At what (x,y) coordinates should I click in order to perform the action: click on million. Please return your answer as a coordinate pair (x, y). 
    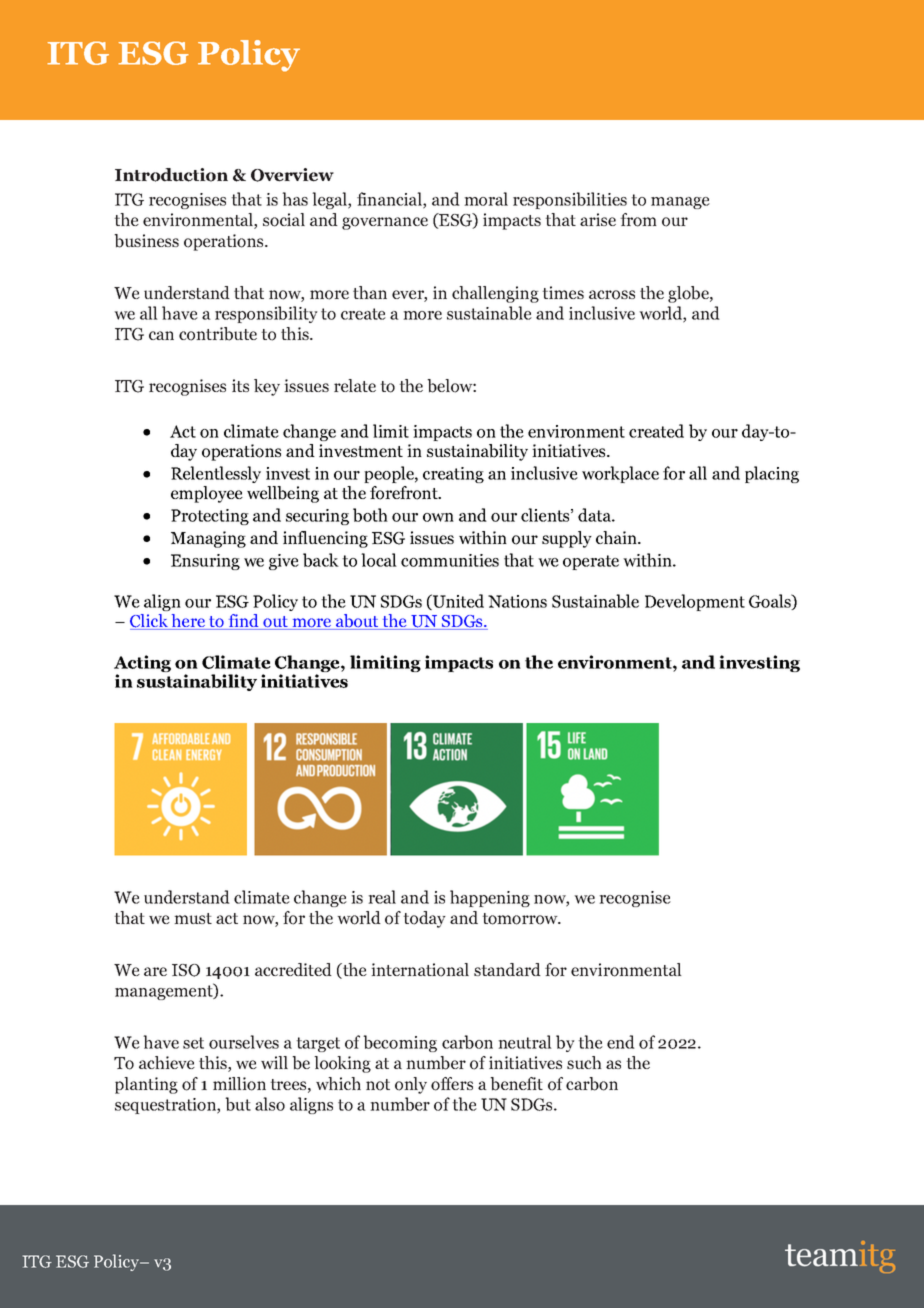
    Looking at the image, I should click on (239, 1084).
